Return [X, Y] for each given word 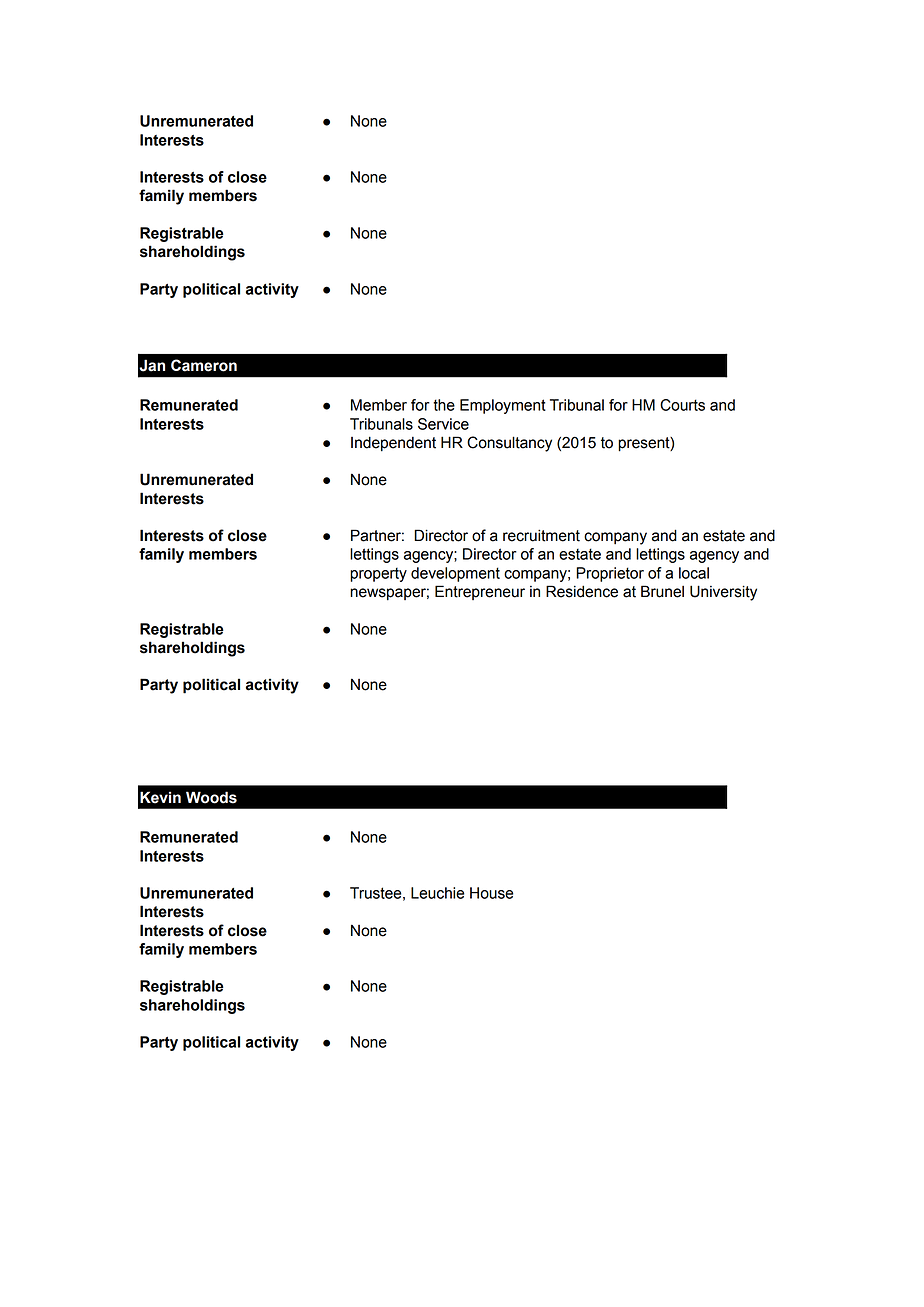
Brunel [662, 591]
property [378, 575]
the [444, 405]
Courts [682, 405]
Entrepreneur [480, 592]
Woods [211, 797]
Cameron [204, 365]
